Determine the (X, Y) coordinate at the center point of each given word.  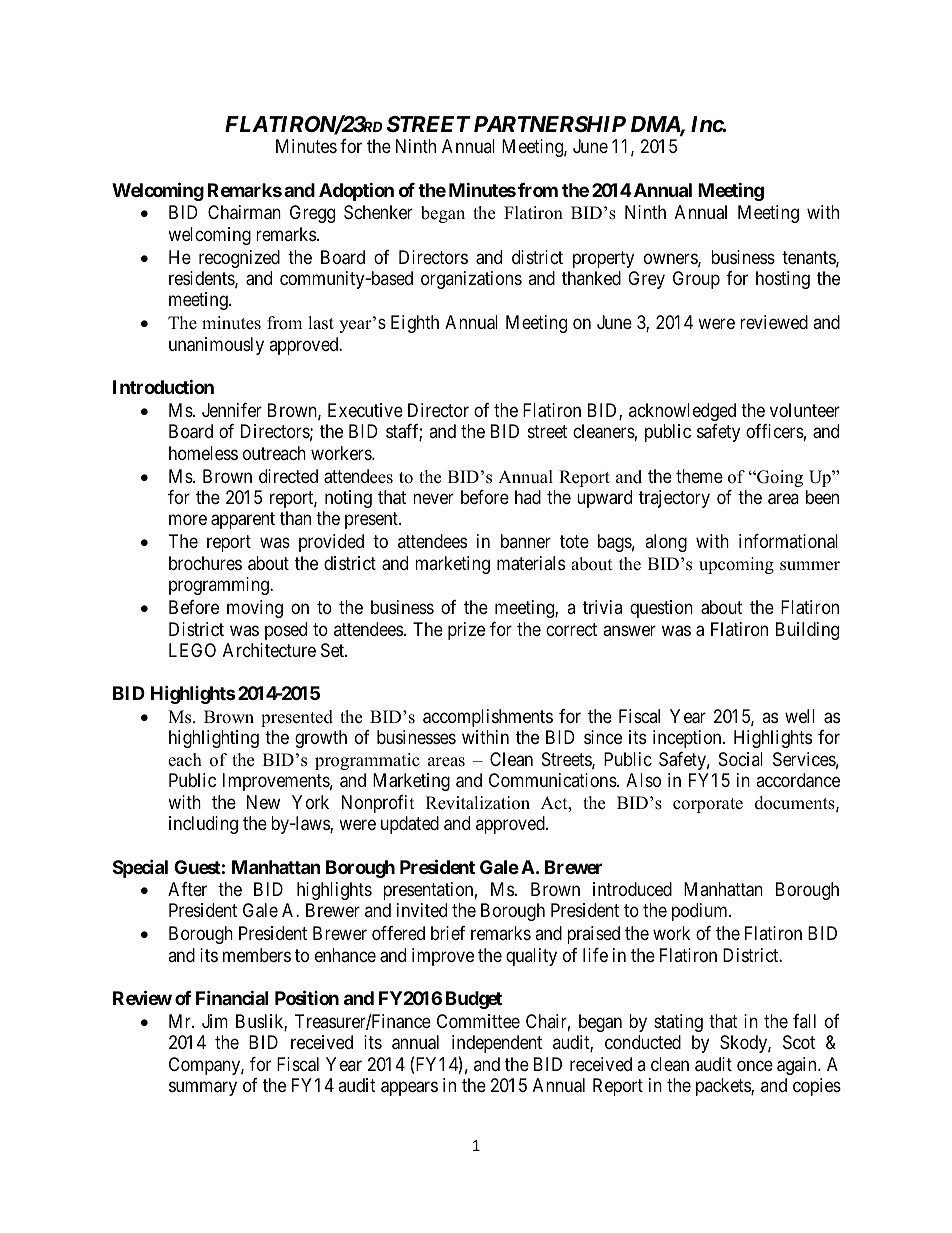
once (755, 1065)
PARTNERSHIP (550, 124)
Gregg (312, 214)
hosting (783, 280)
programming (220, 586)
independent (497, 1044)
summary (203, 1089)
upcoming (736, 565)
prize (466, 631)
